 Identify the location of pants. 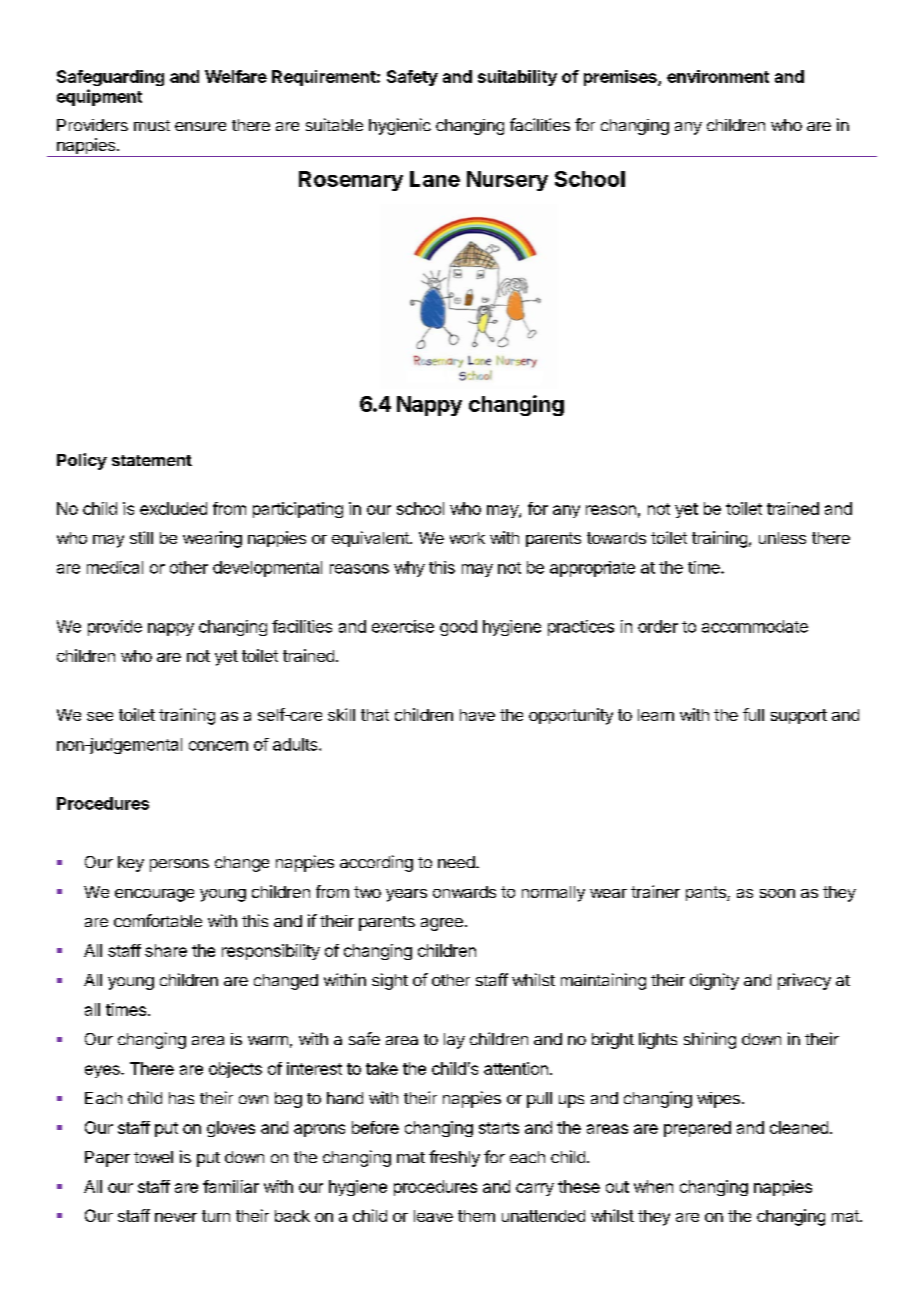
(707, 893).
